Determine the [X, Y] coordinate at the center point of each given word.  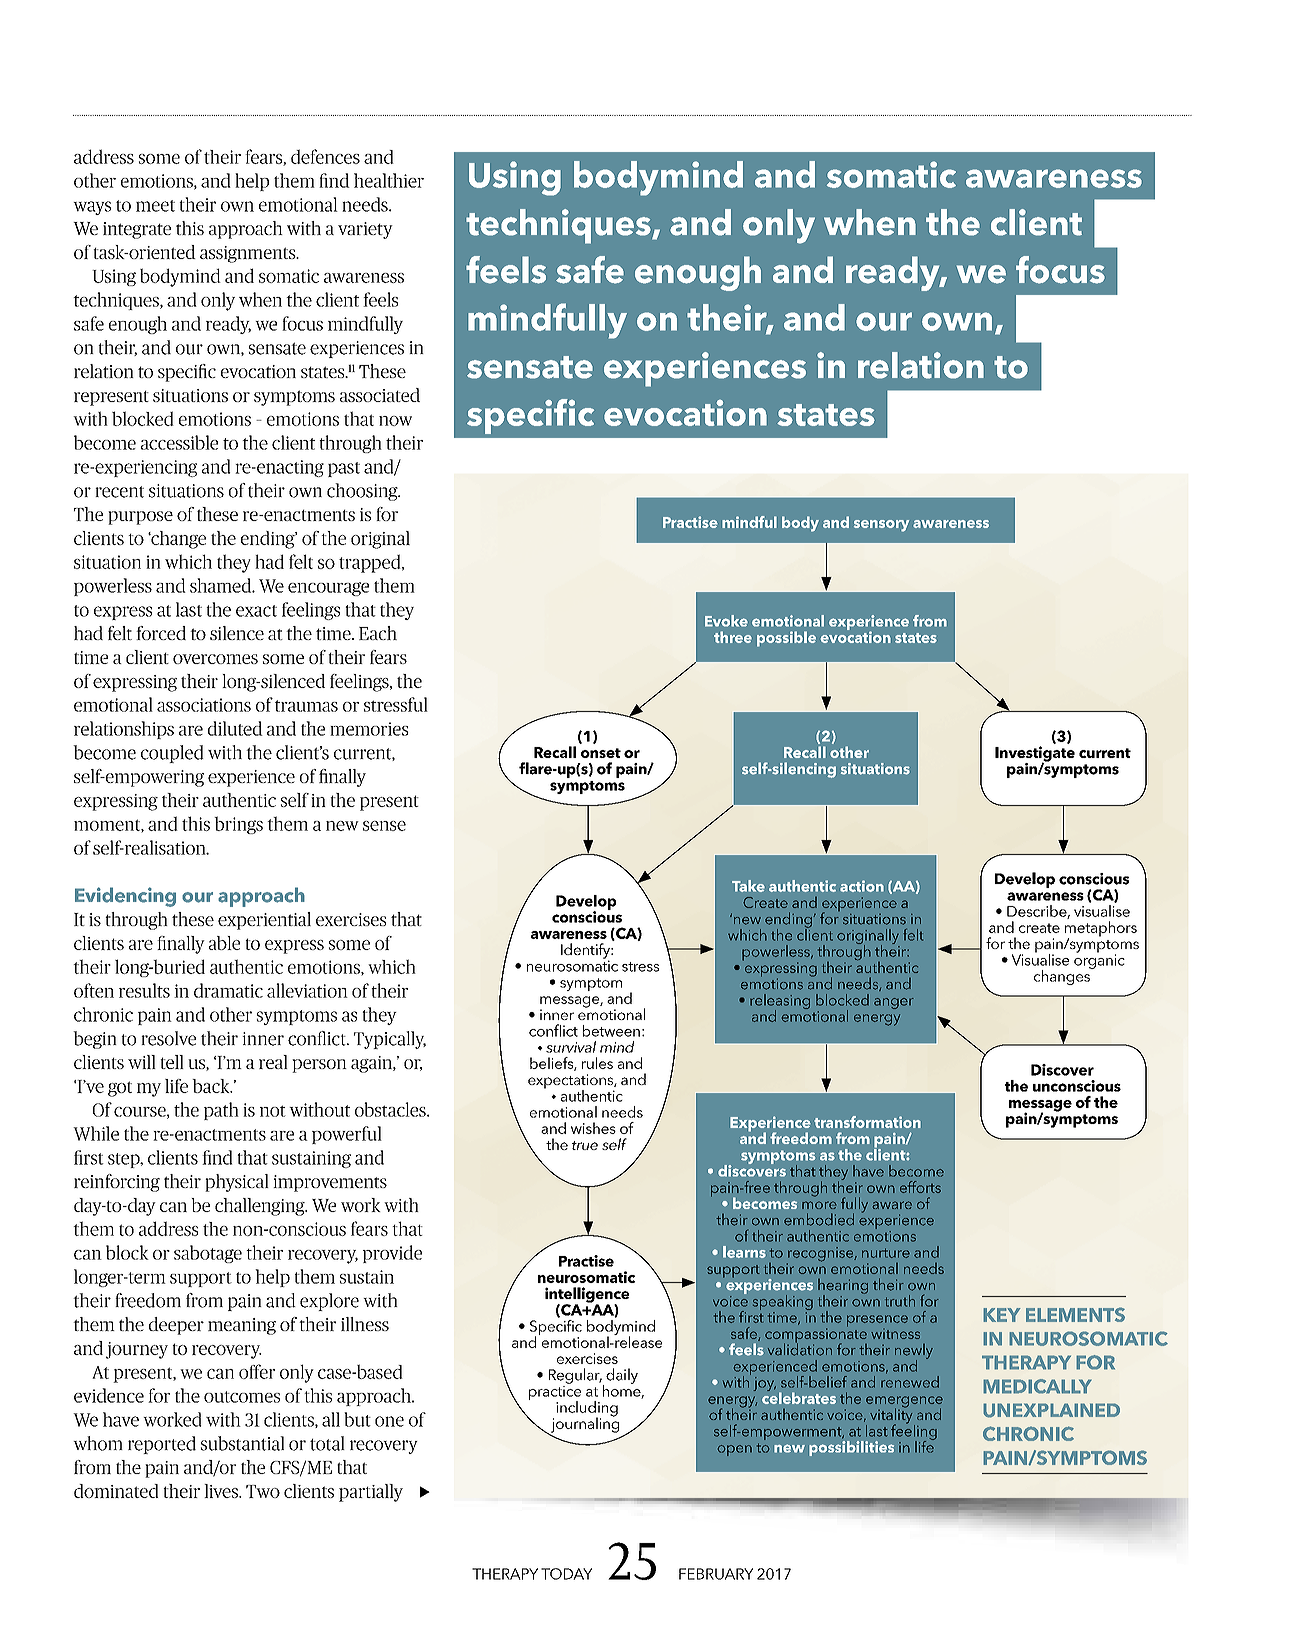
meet [155, 206]
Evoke [726, 621]
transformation [867, 1122]
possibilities [851, 1448]
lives [222, 1491]
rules [597, 1063]
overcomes [215, 659]
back [212, 1086]
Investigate [1035, 755]
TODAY [566, 1574]
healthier [389, 180]
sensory [881, 526]
